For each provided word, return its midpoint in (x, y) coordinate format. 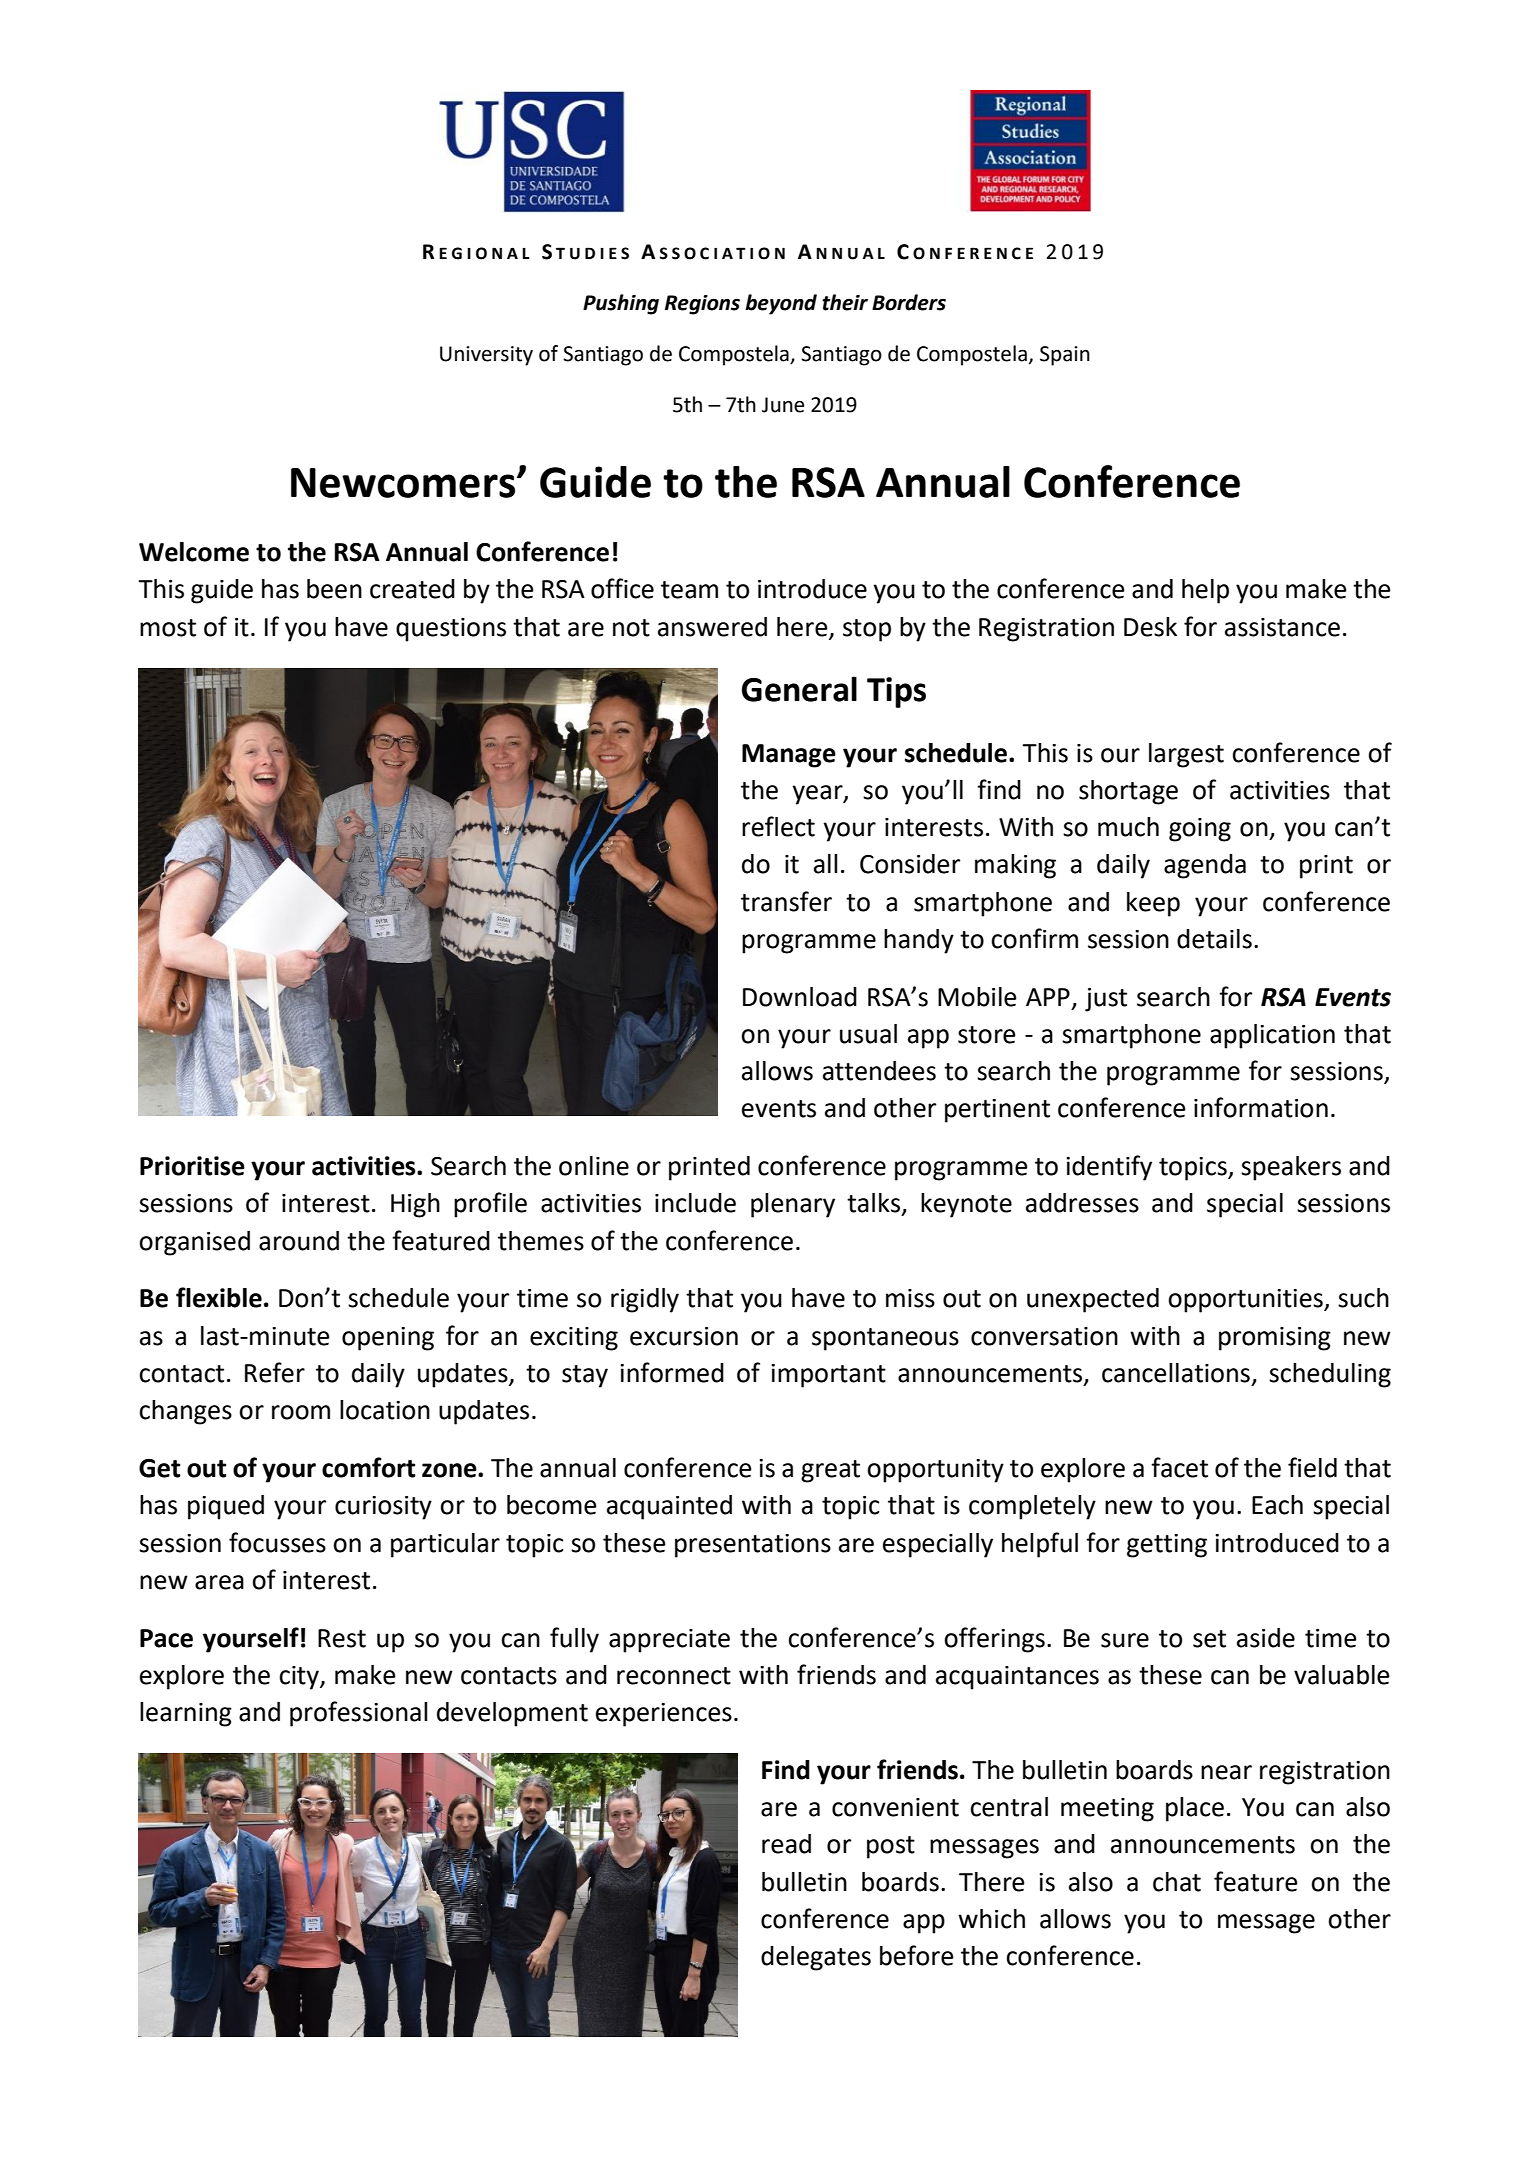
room (301, 1412)
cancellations (1176, 1373)
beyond (781, 304)
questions (451, 630)
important (828, 1376)
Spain (1065, 356)
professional (359, 1714)
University (486, 356)
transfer (786, 901)
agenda (1205, 866)
